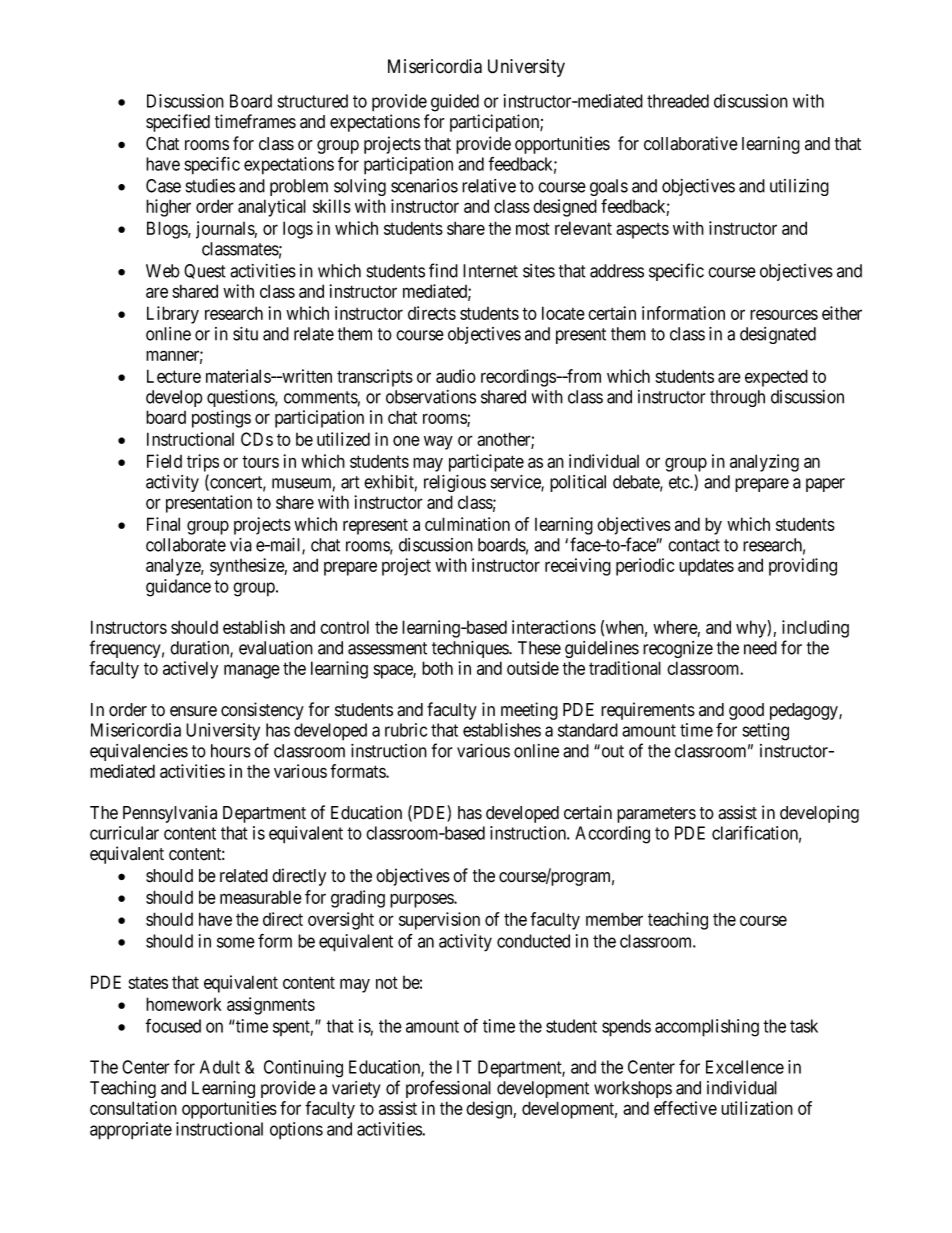 The image size is (952, 1233). What do you see at coordinates (455, 103) in the screenshot?
I see `guided` at bounding box center [455, 103].
